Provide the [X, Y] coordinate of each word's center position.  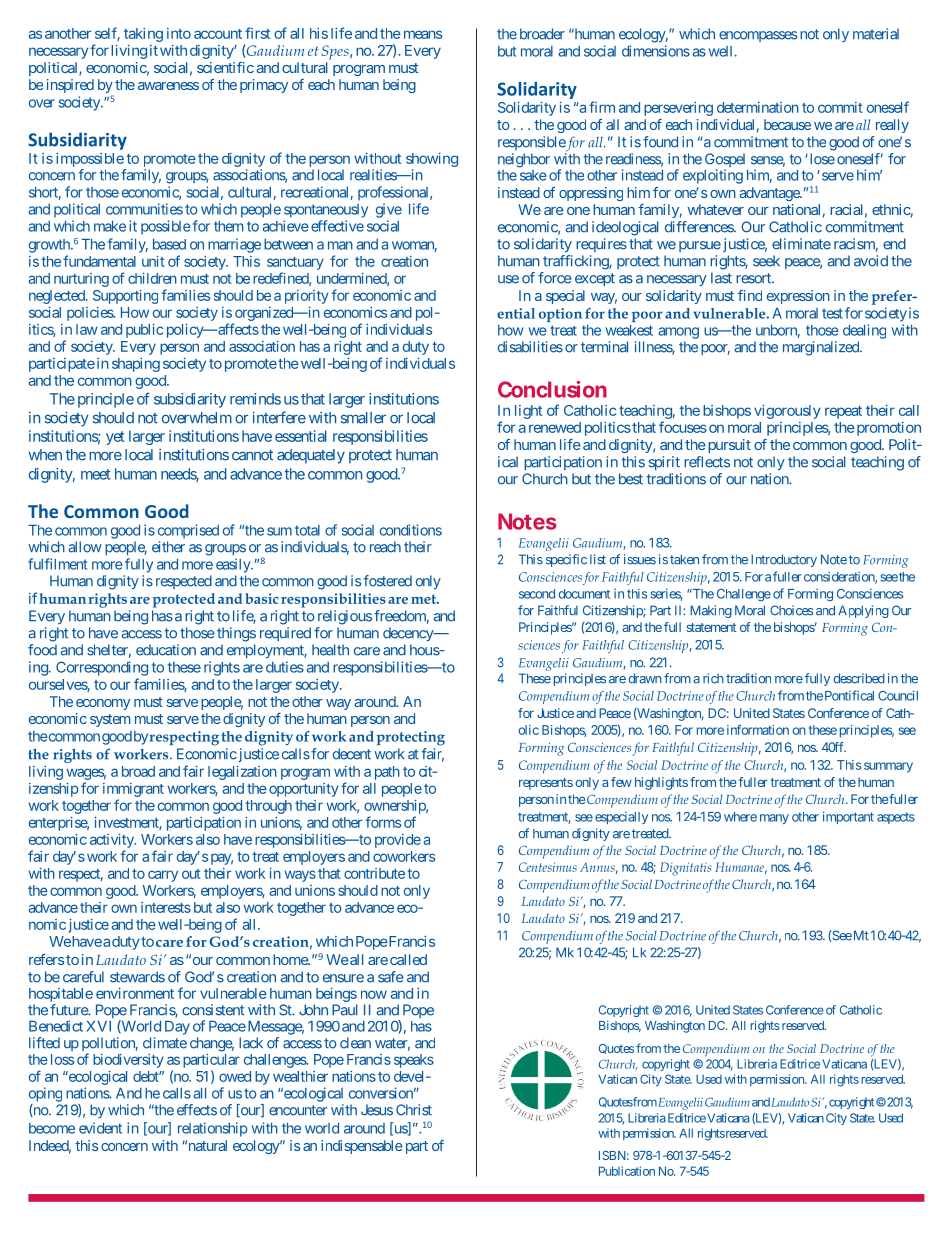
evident [100, 1128]
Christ [414, 1110]
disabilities [530, 347]
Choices [791, 610]
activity [113, 841]
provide [398, 841]
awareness [168, 86]
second [537, 594]
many [774, 819]
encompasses [758, 36]
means [421, 34]
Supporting [125, 297]
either [168, 547]
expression [798, 297]
